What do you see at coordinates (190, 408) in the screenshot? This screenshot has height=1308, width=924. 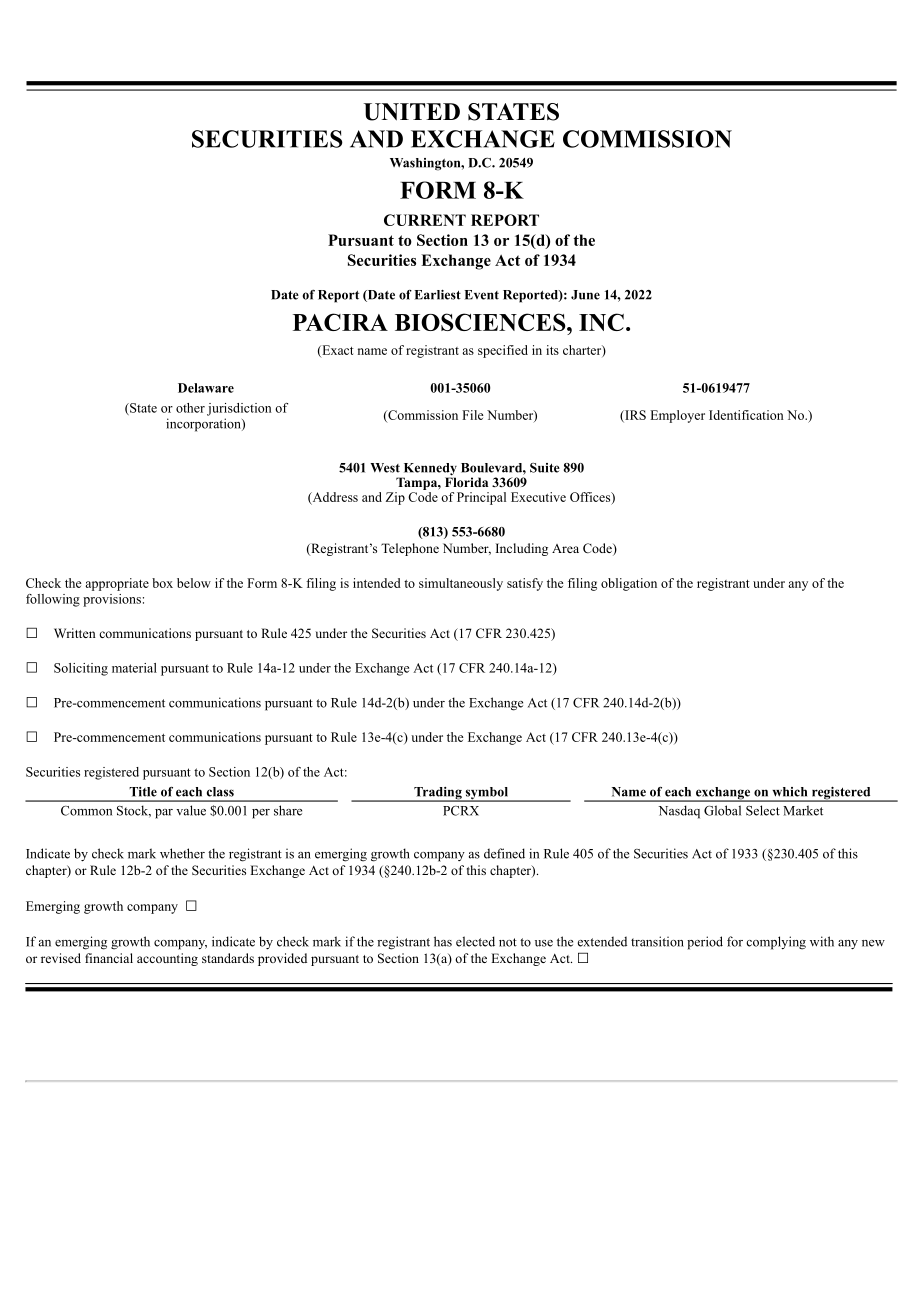 I see `other` at bounding box center [190, 408].
